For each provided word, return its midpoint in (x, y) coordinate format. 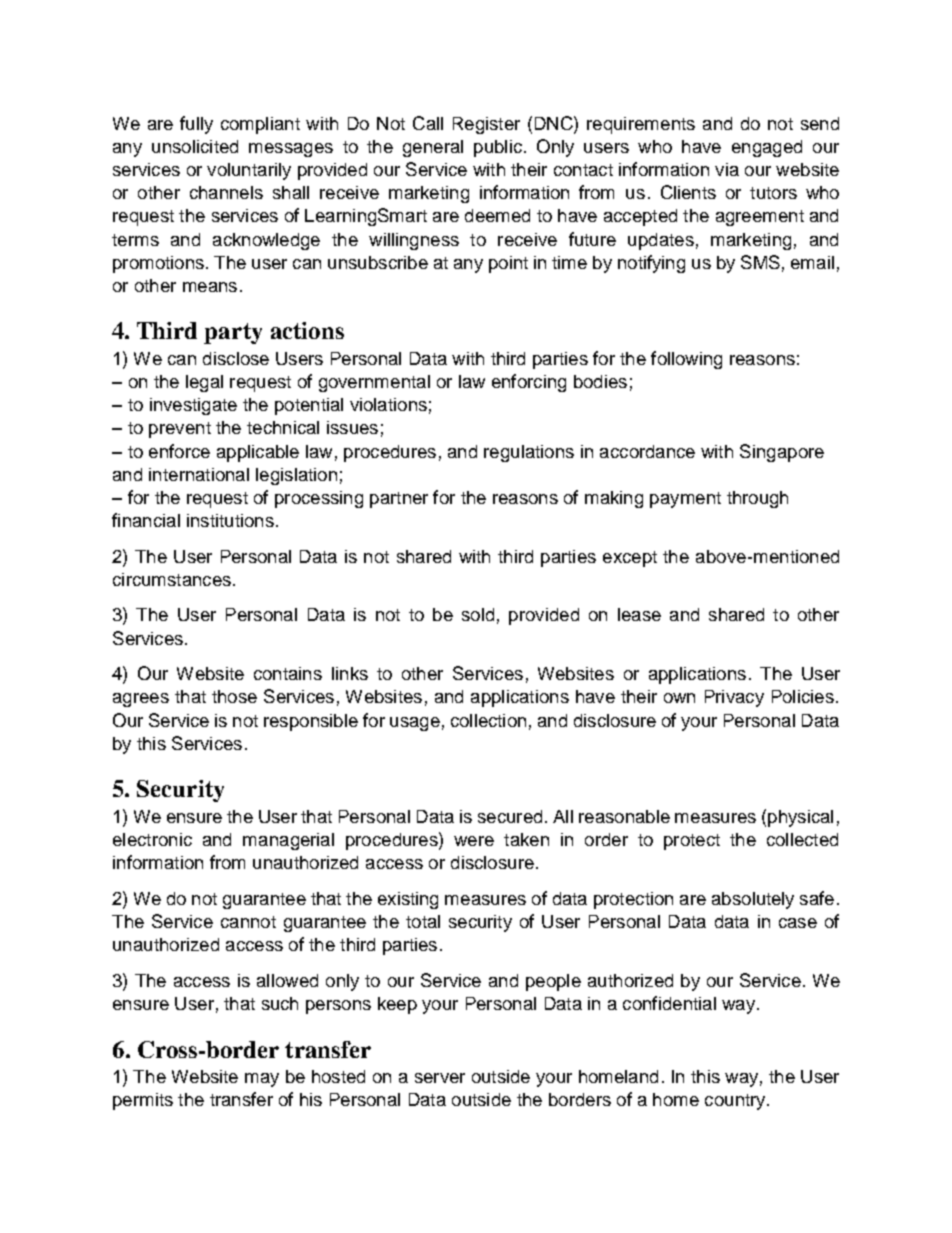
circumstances (172, 579)
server (440, 1078)
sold (478, 614)
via (727, 169)
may (262, 1080)
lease (639, 614)
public (498, 148)
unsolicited (195, 146)
